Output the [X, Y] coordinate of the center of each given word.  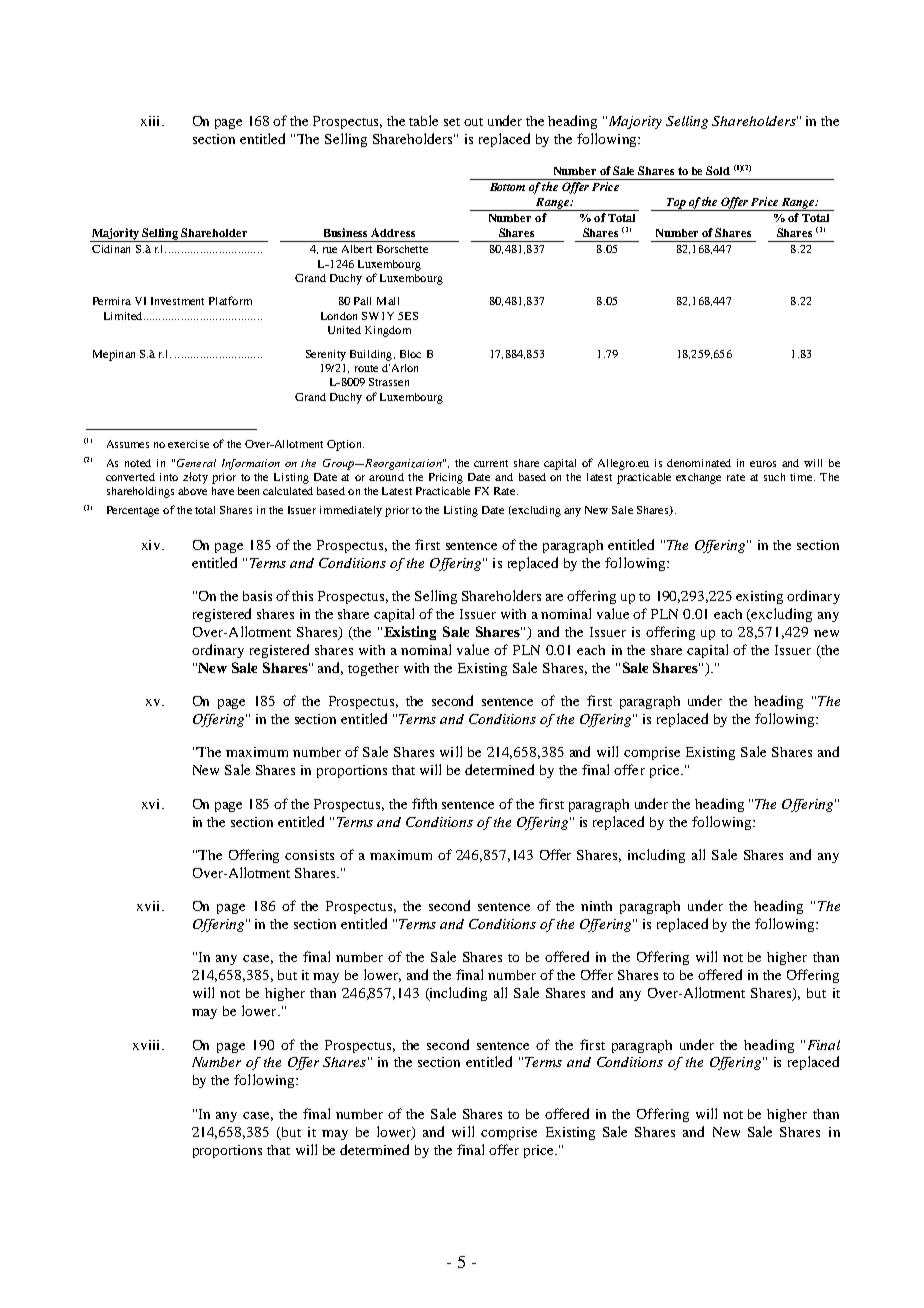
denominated [699, 463]
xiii [152, 121]
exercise [188, 444]
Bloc [410, 354]
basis [257, 596]
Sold [718, 170]
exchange [698, 478]
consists [309, 855]
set [452, 122]
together [373, 669]
